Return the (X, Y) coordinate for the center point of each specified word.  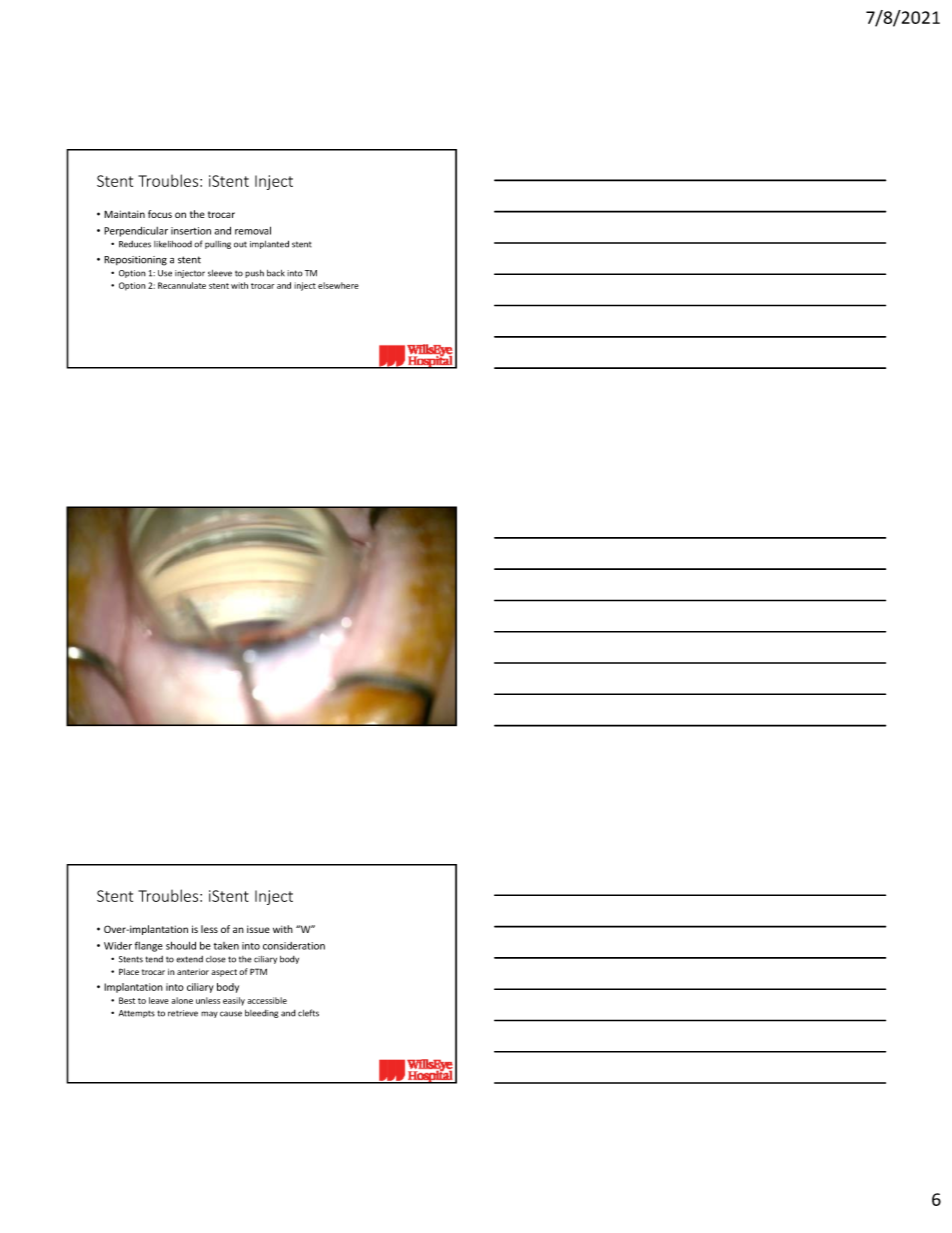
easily (234, 1001)
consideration (294, 946)
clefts (308, 1013)
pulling (218, 245)
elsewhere (338, 285)
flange (149, 946)
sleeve (220, 273)
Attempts (137, 1014)
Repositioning (135, 261)
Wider (118, 946)
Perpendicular (136, 232)
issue (258, 929)
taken (226, 946)
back (276, 273)
